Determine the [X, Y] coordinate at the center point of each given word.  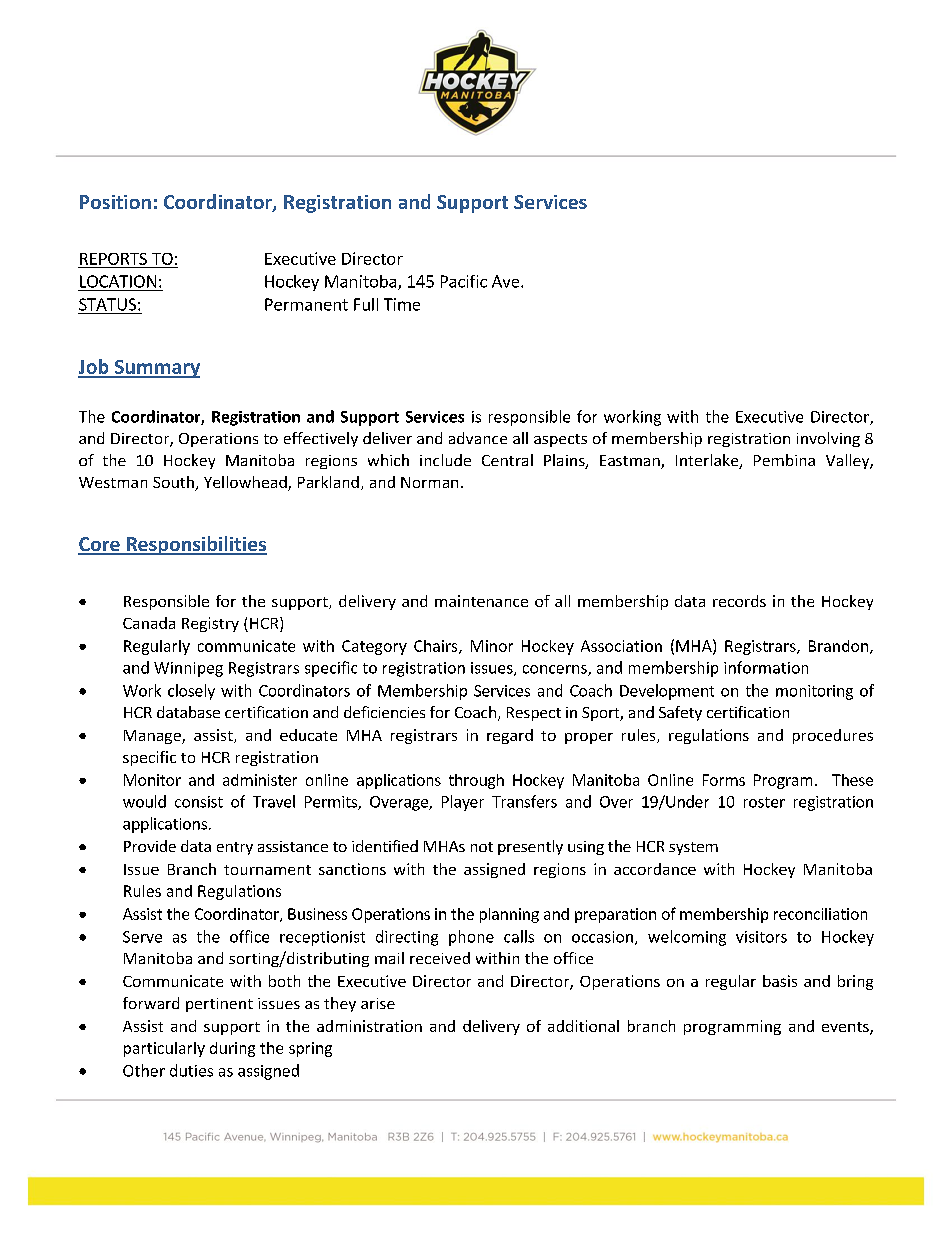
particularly [164, 1049]
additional [583, 1026]
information [766, 667]
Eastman [631, 462]
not [482, 847]
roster [764, 802]
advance [478, 438]
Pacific [464, 281]
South [174, 483]
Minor [492, 646]
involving [828, 439]
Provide [150, 846]
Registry [210, 624]
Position [115, 202]
